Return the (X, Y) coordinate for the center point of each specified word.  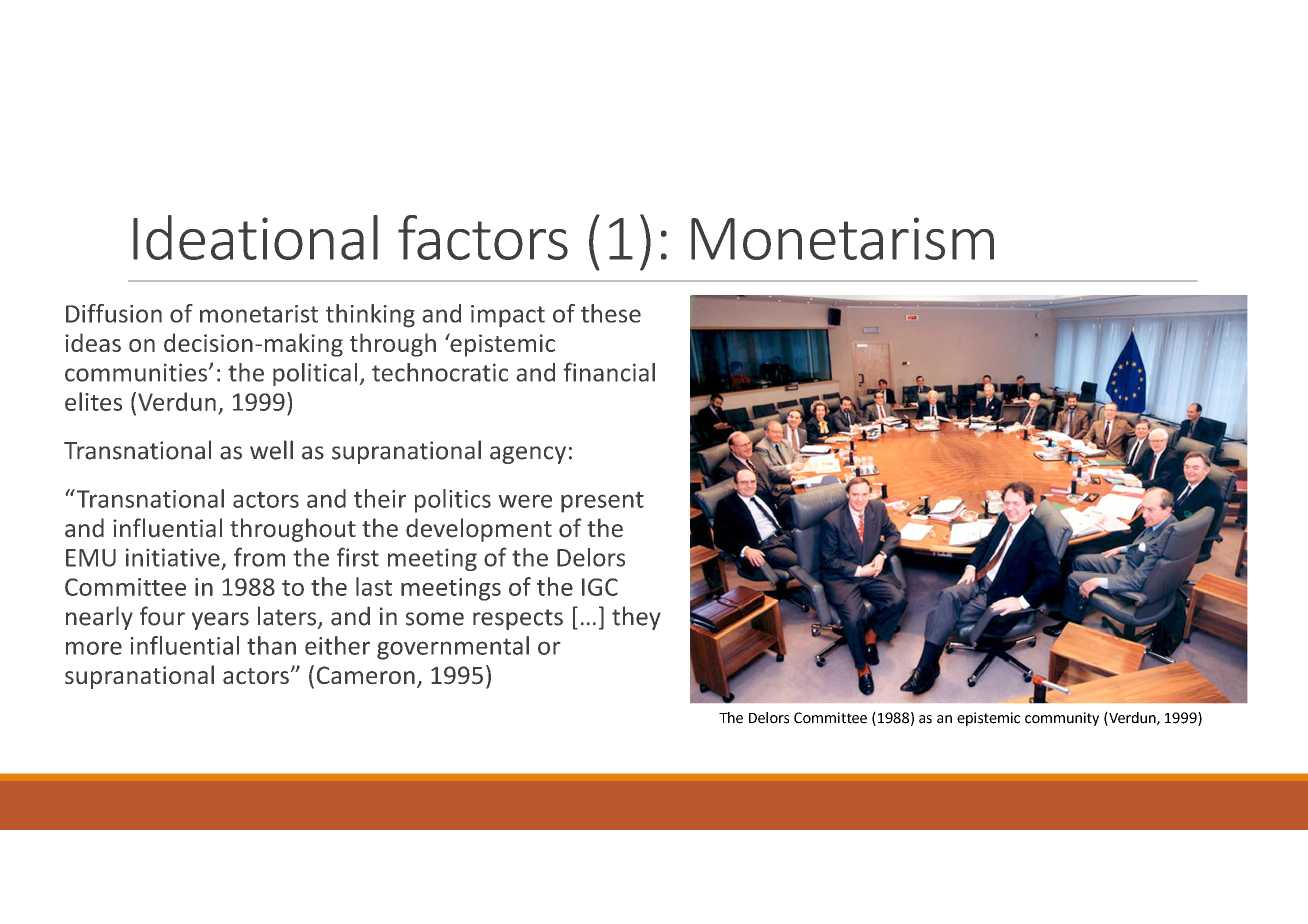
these (611, 313)
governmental (453, 648)
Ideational (255, 237)
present (602, 502)
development (479, 530)
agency (528, 455)
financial (609, 372)
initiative (173, 557)
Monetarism (842, 238)
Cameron (366, 675)
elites (93, 401)
